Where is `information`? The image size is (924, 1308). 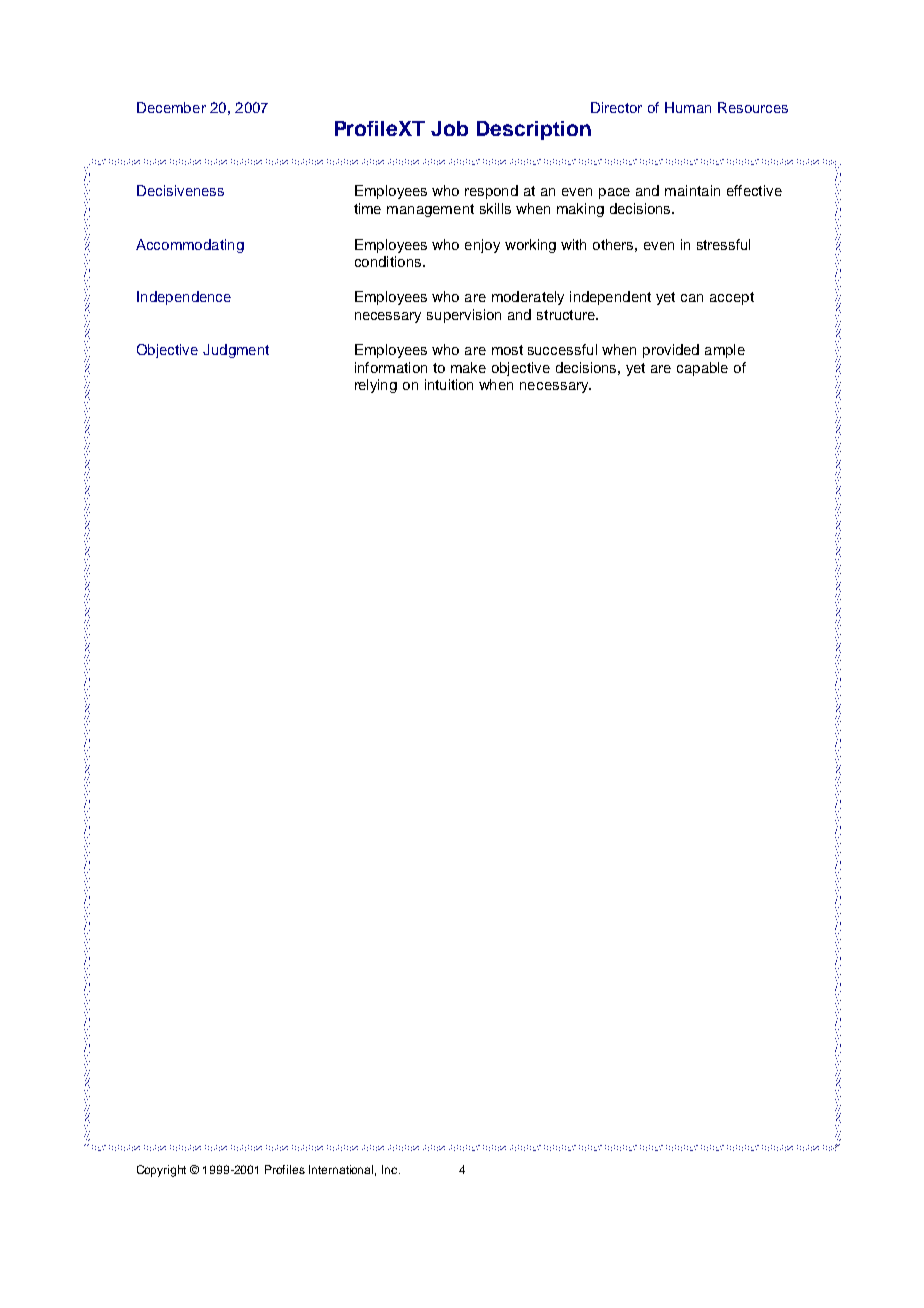
information is located at coordinates (391, 367).
